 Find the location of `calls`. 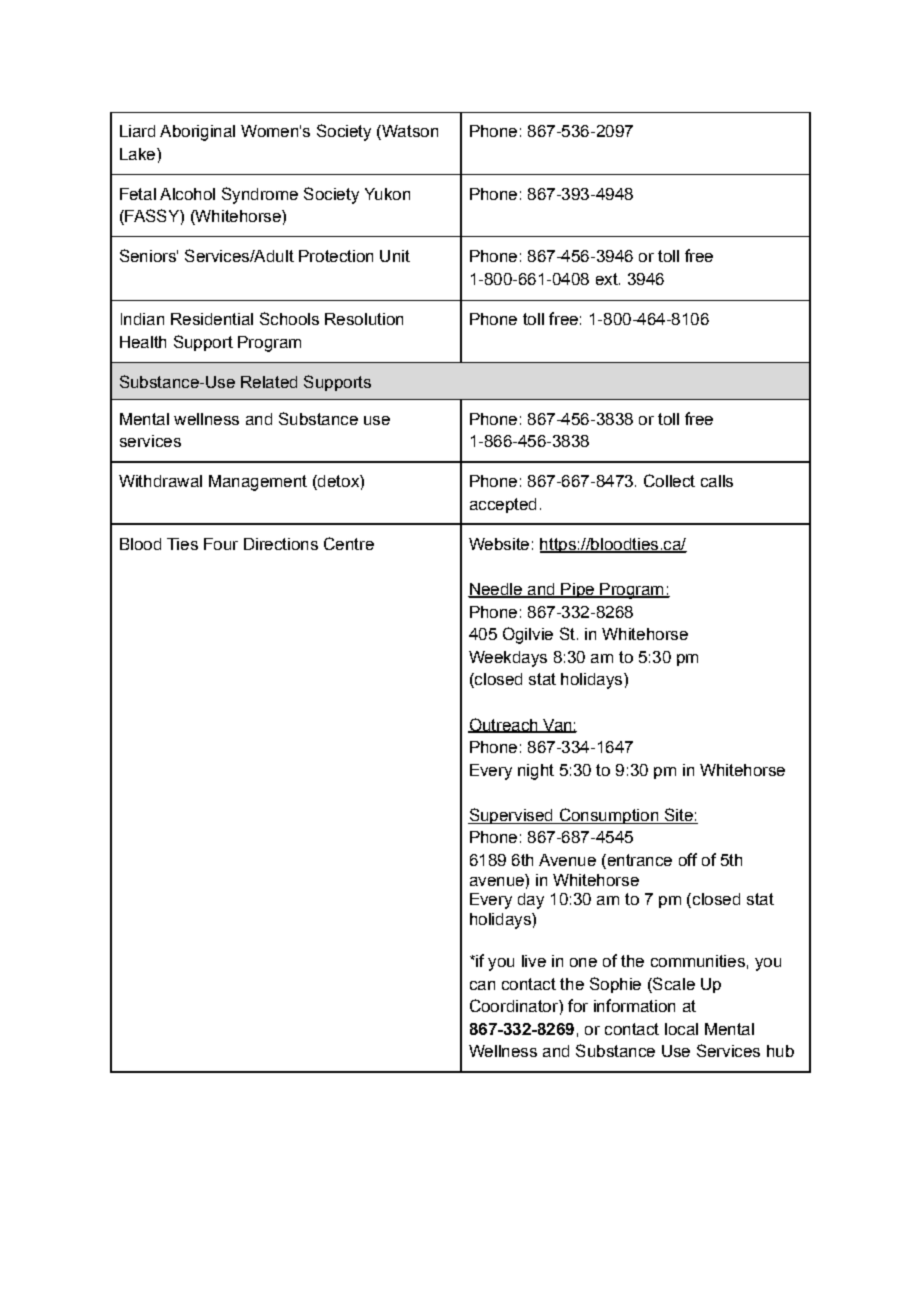

calls is located at coordinates (717, 481).
